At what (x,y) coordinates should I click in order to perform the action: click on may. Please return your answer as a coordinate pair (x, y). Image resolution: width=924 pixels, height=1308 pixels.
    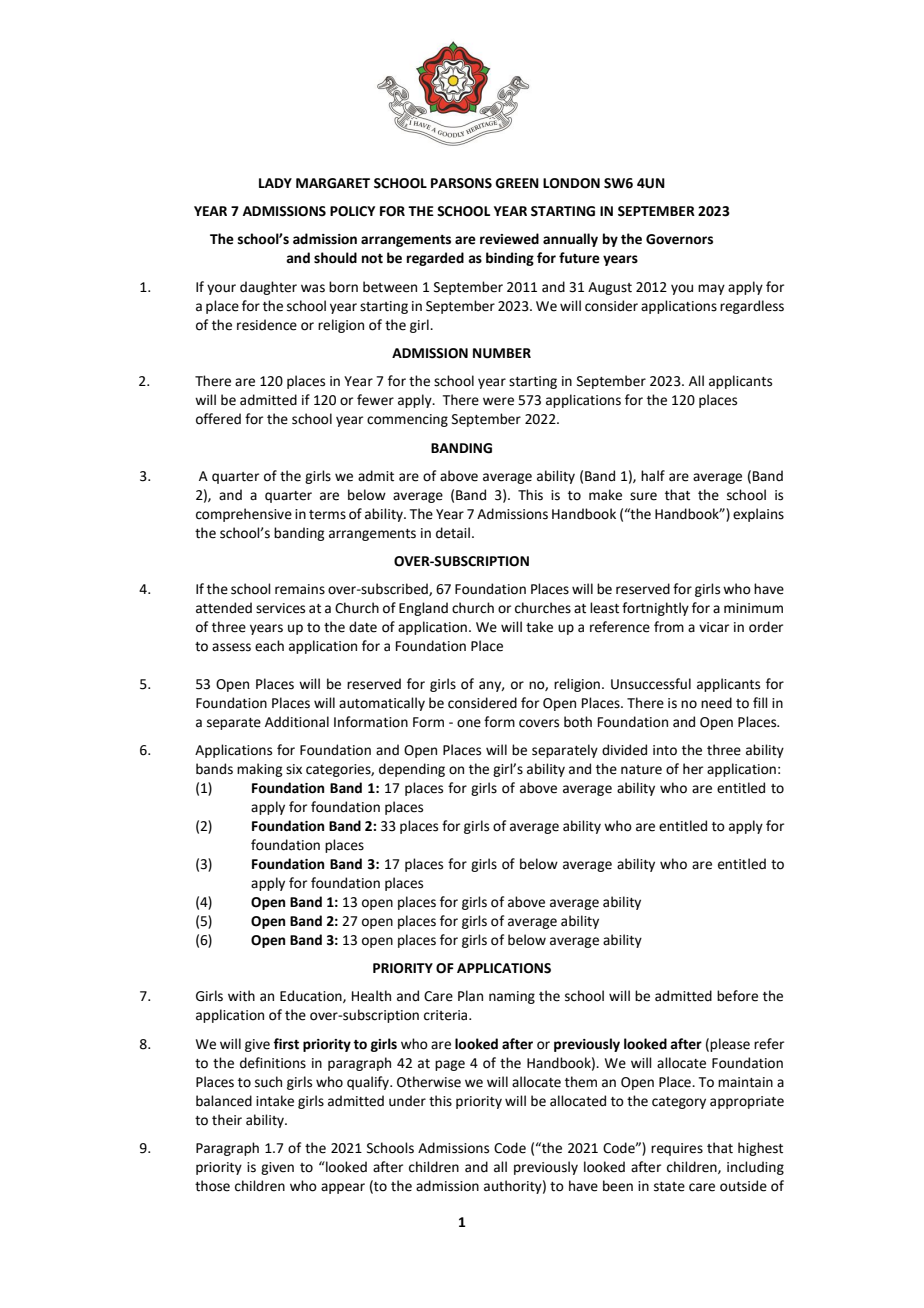
    Looking at the image, I should click on (711, 289).
